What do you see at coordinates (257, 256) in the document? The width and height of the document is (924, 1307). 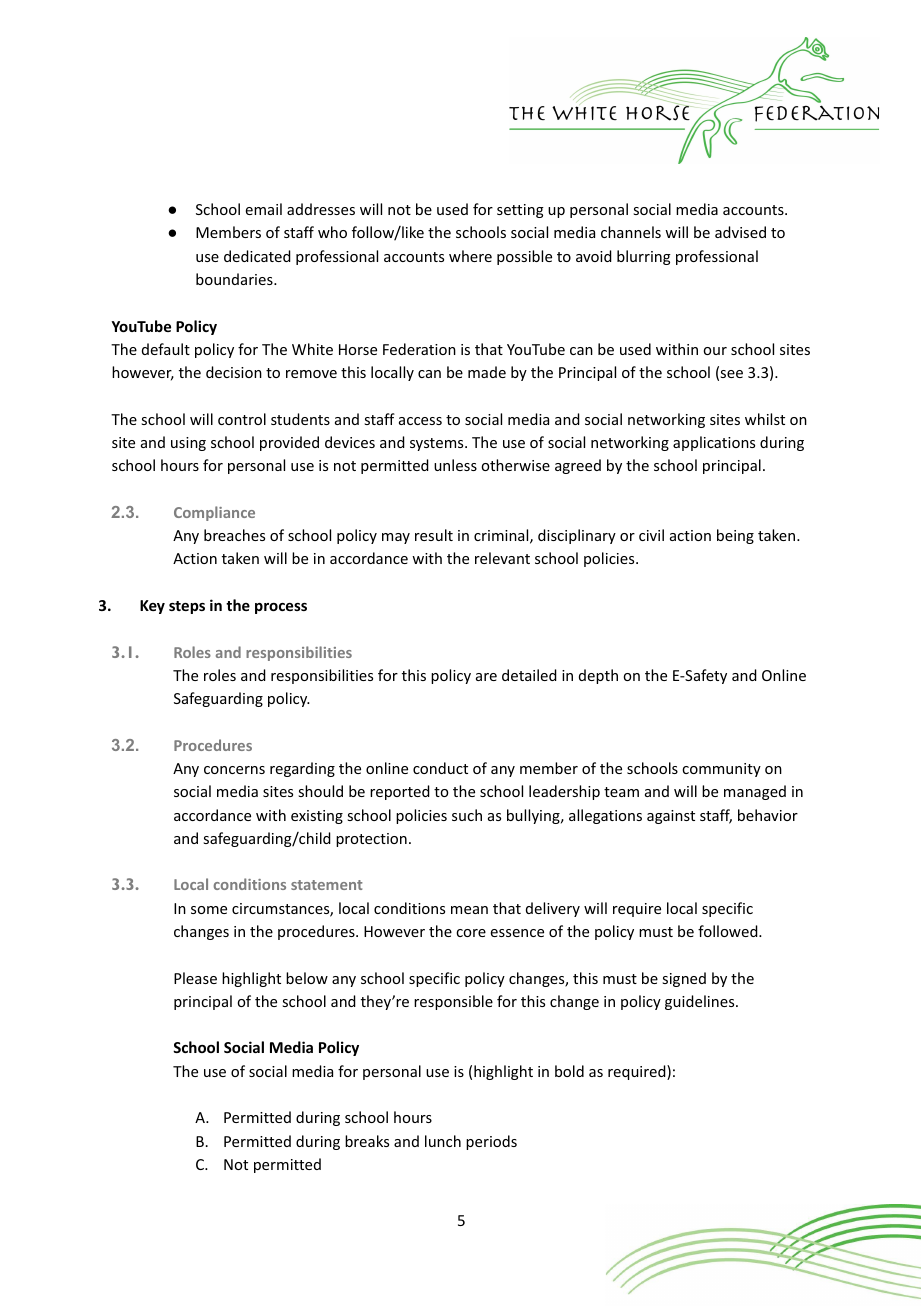 I see `dedicated` at bounding box center [257, 256].
